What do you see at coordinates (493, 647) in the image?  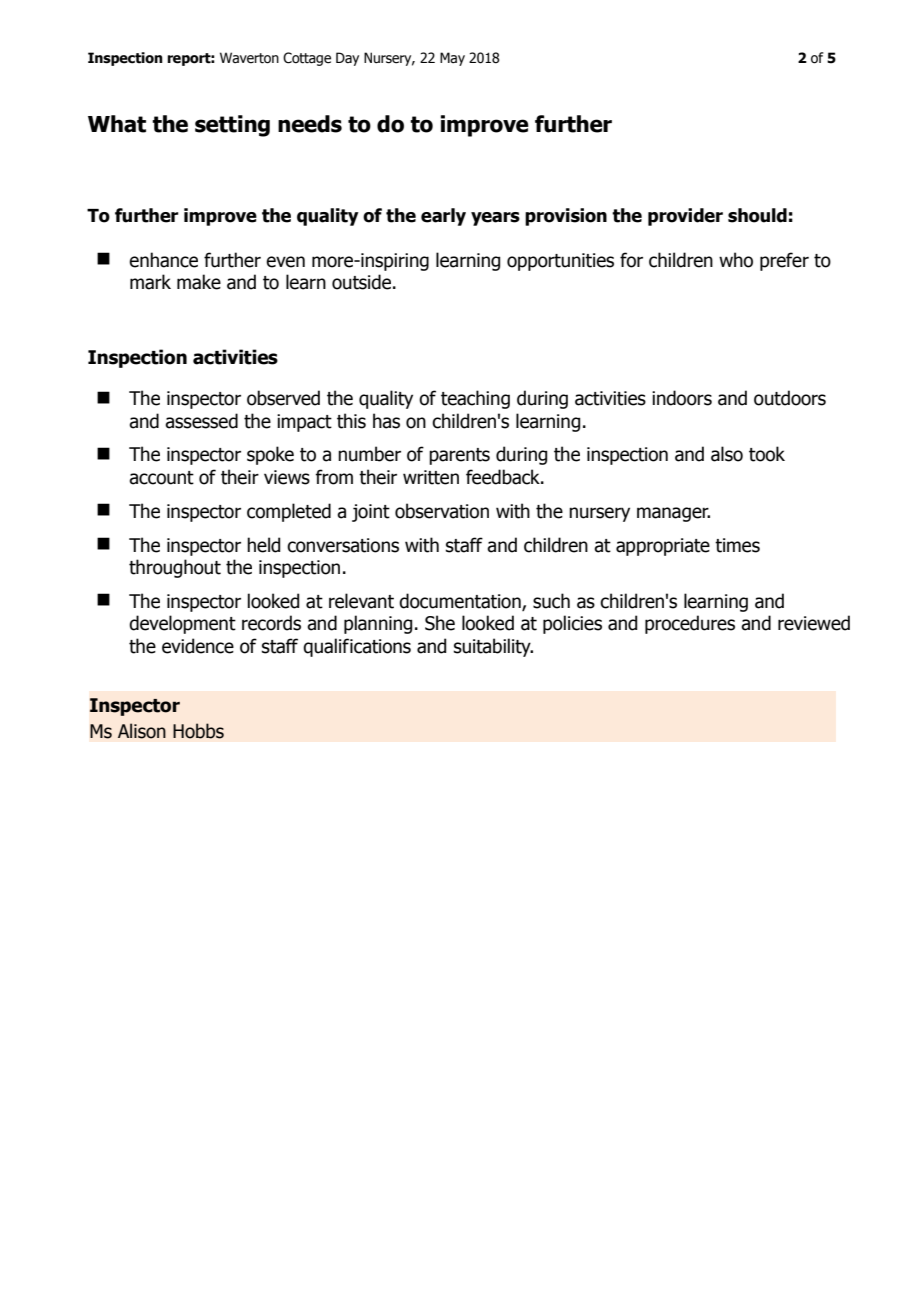 I see `suitability` at bounding box center [493, 647].
